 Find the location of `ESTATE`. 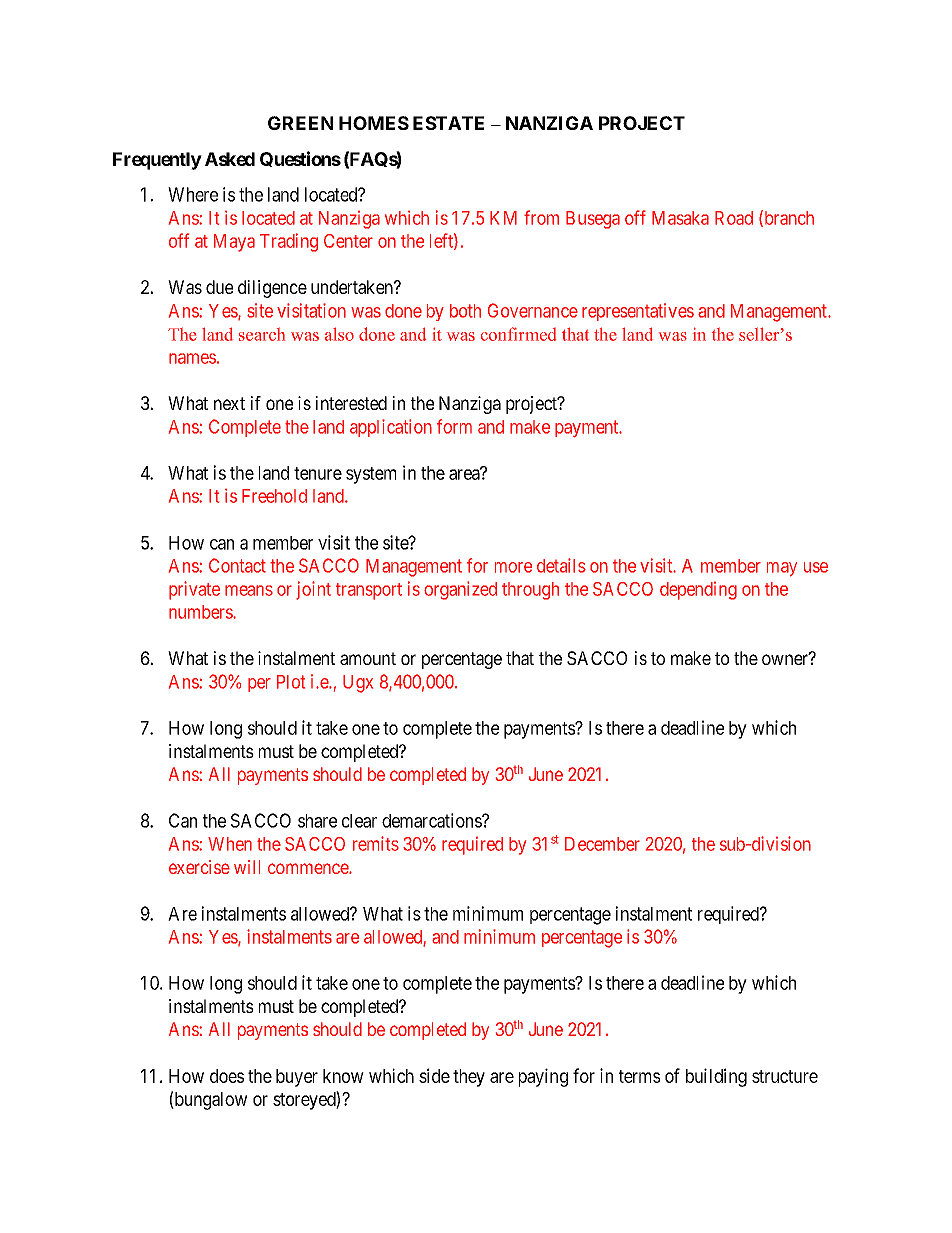

ESTATE is located at coordinates (448, 123).
